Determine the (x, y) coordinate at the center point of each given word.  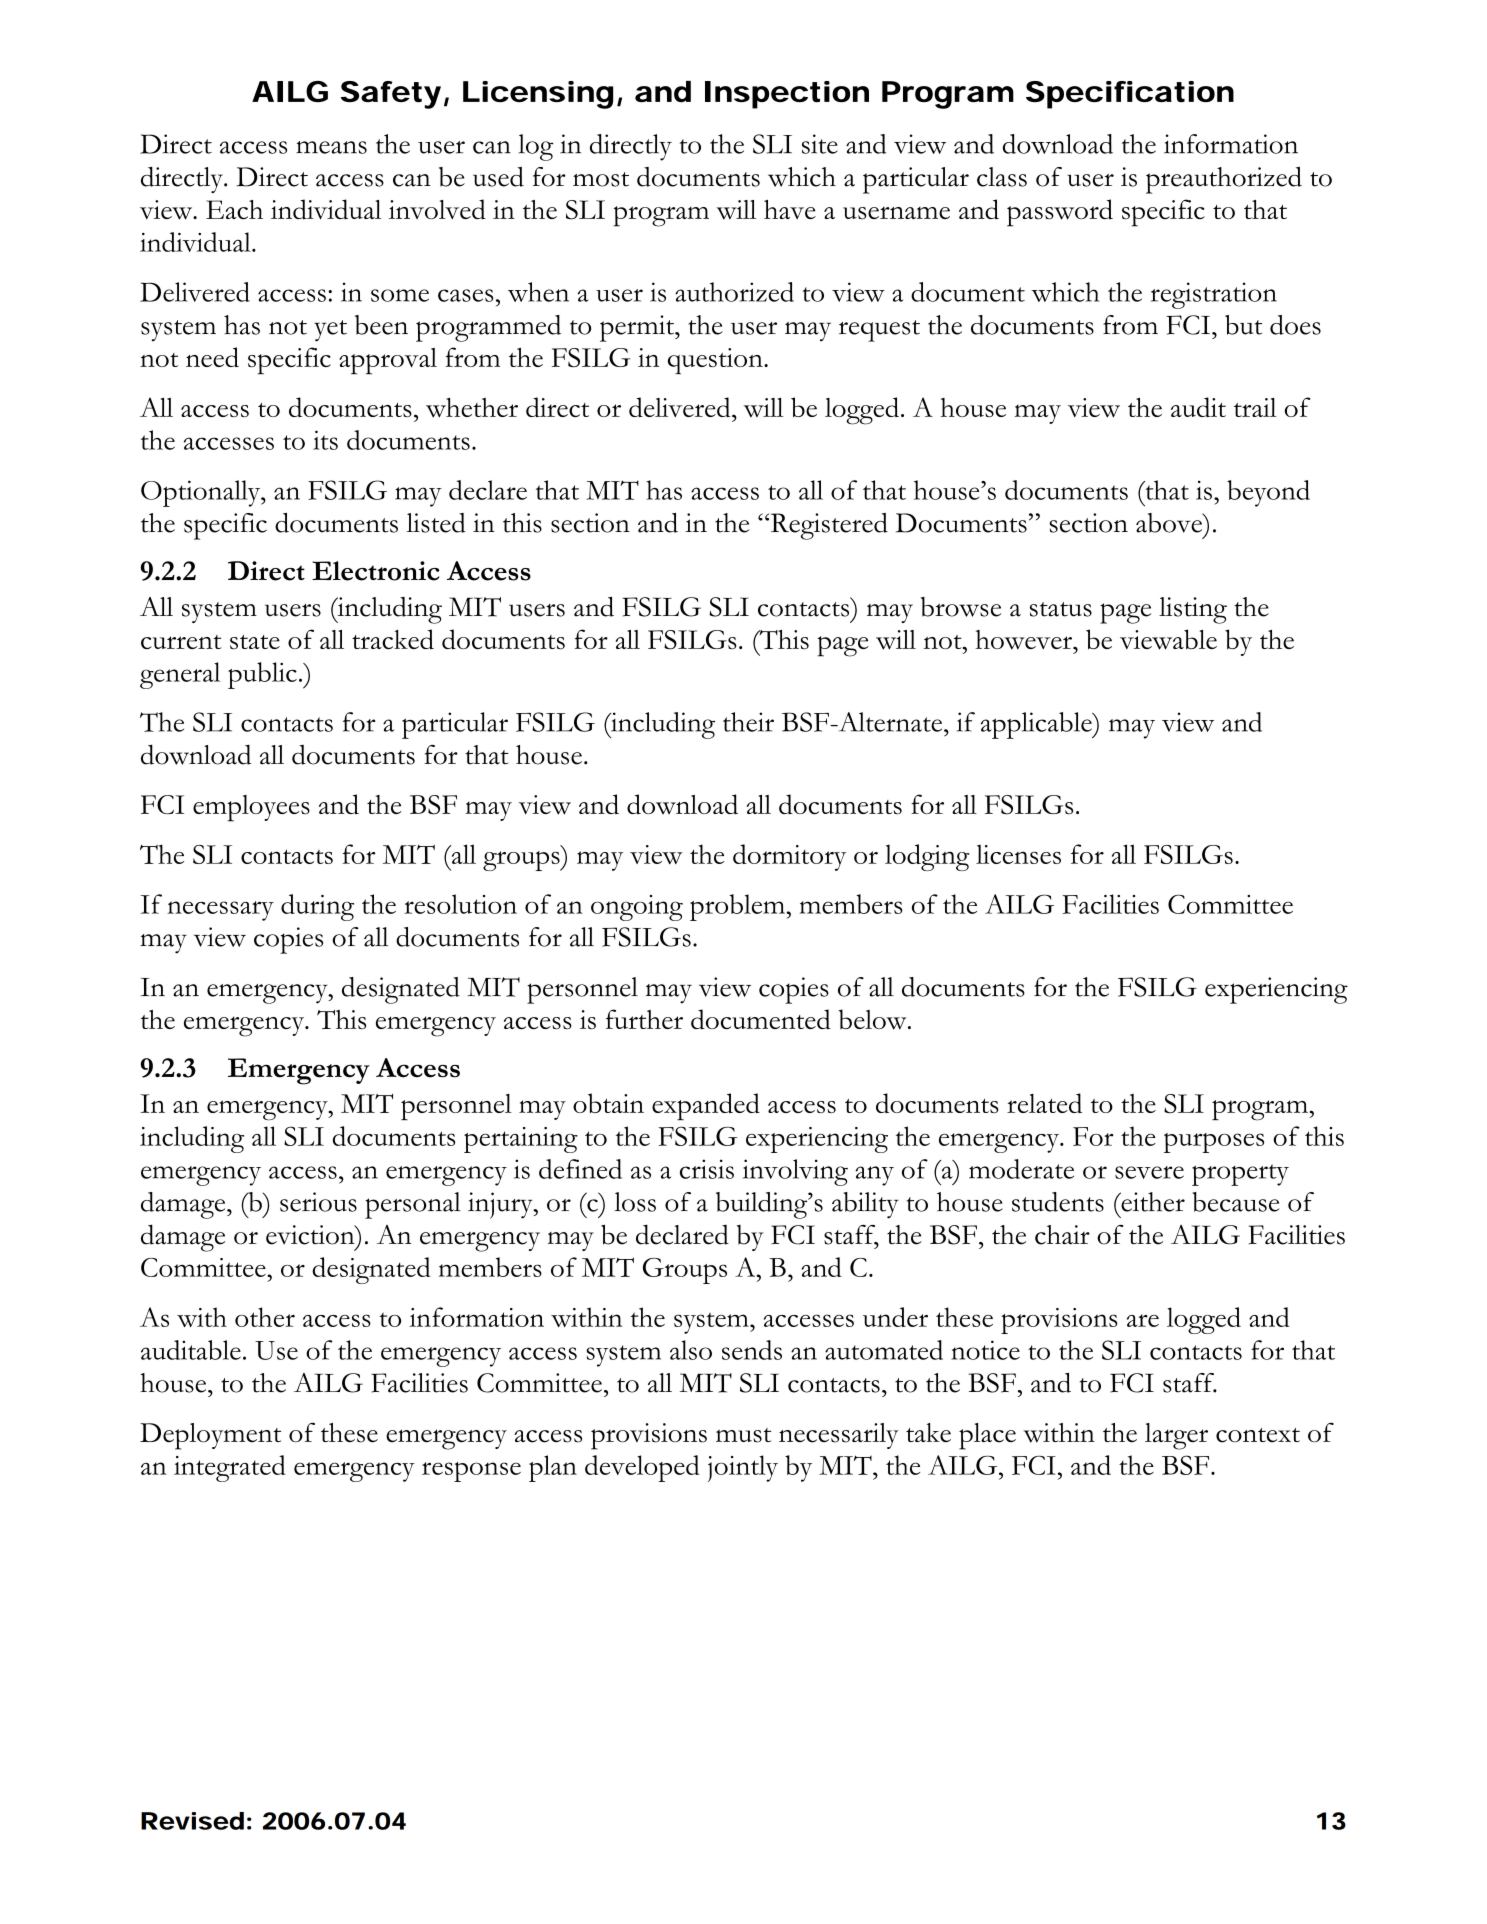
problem (738, 907)
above (1170, 523)
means (331, 147)
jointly (743, 1468)
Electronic (375, 571)
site (820, 144)
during (317, 907)
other (265, 1317)
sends (752, 1350)
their (748, 722)
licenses (1018, 854)
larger (1176, 1436)
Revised (192, 1821)
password (1060, 213)
